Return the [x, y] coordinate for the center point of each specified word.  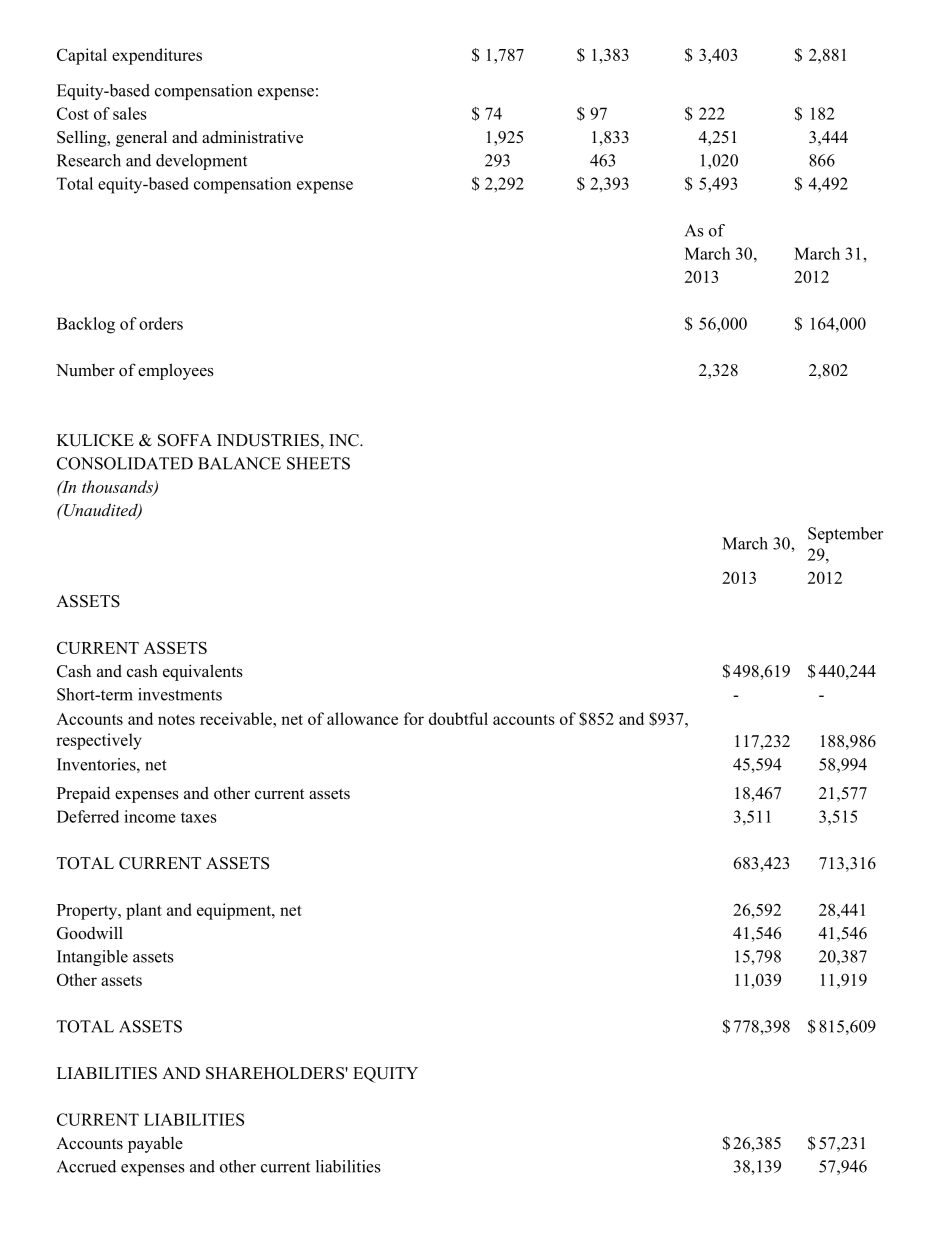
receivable [237, 718]
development [201, 162]
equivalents [203, 672]
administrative [252, 137]
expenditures [157, 56]
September [845, 535]
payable [155, 1144]
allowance [362, 718]
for [414, 718]
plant [144, 911]
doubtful [458, 718]
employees [176, 371]
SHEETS [318, 463]
